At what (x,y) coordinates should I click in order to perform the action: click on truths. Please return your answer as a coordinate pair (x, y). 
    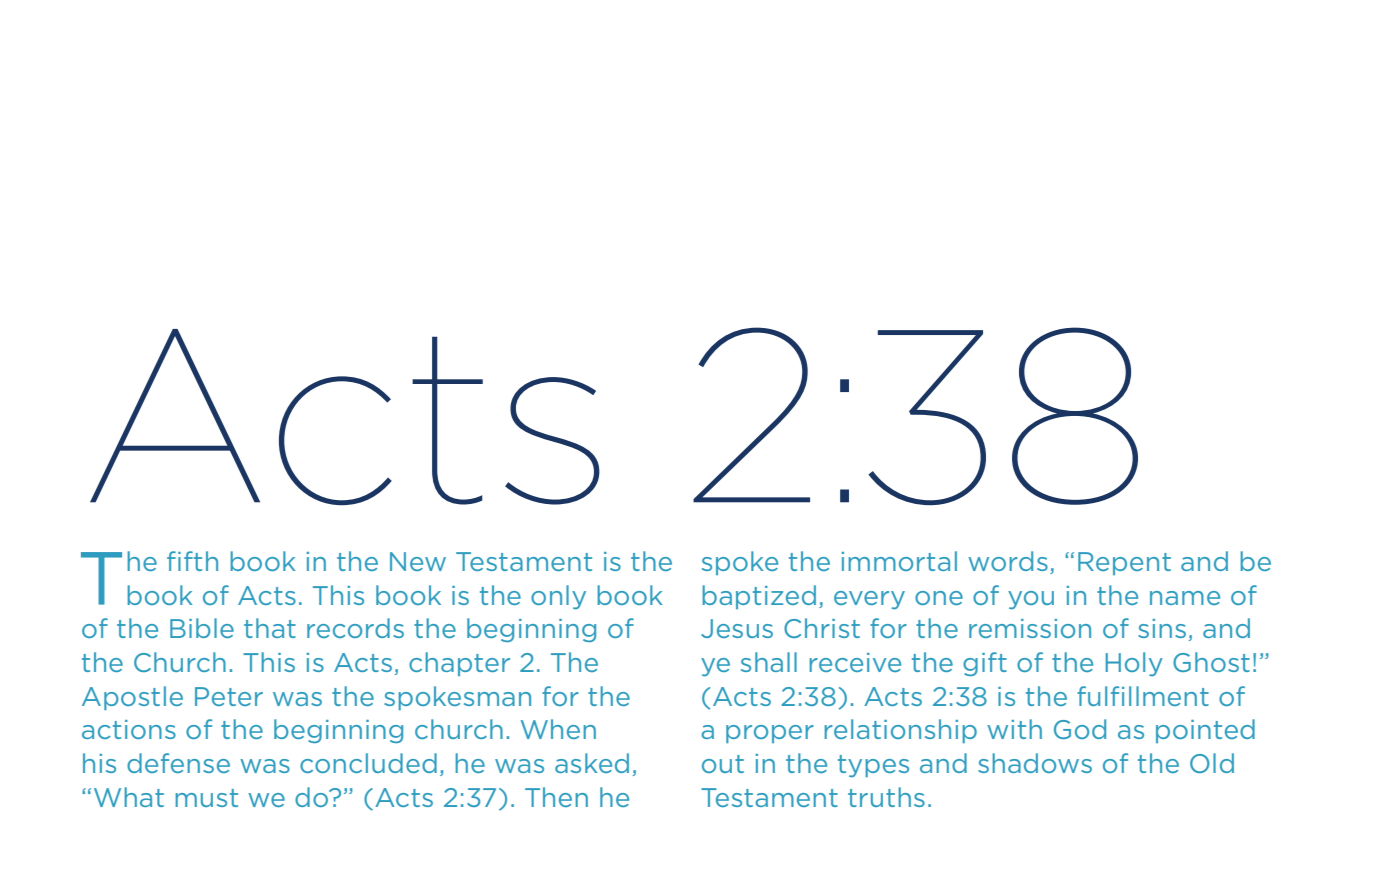
    Looking at the image, I should click on (886, 797).
